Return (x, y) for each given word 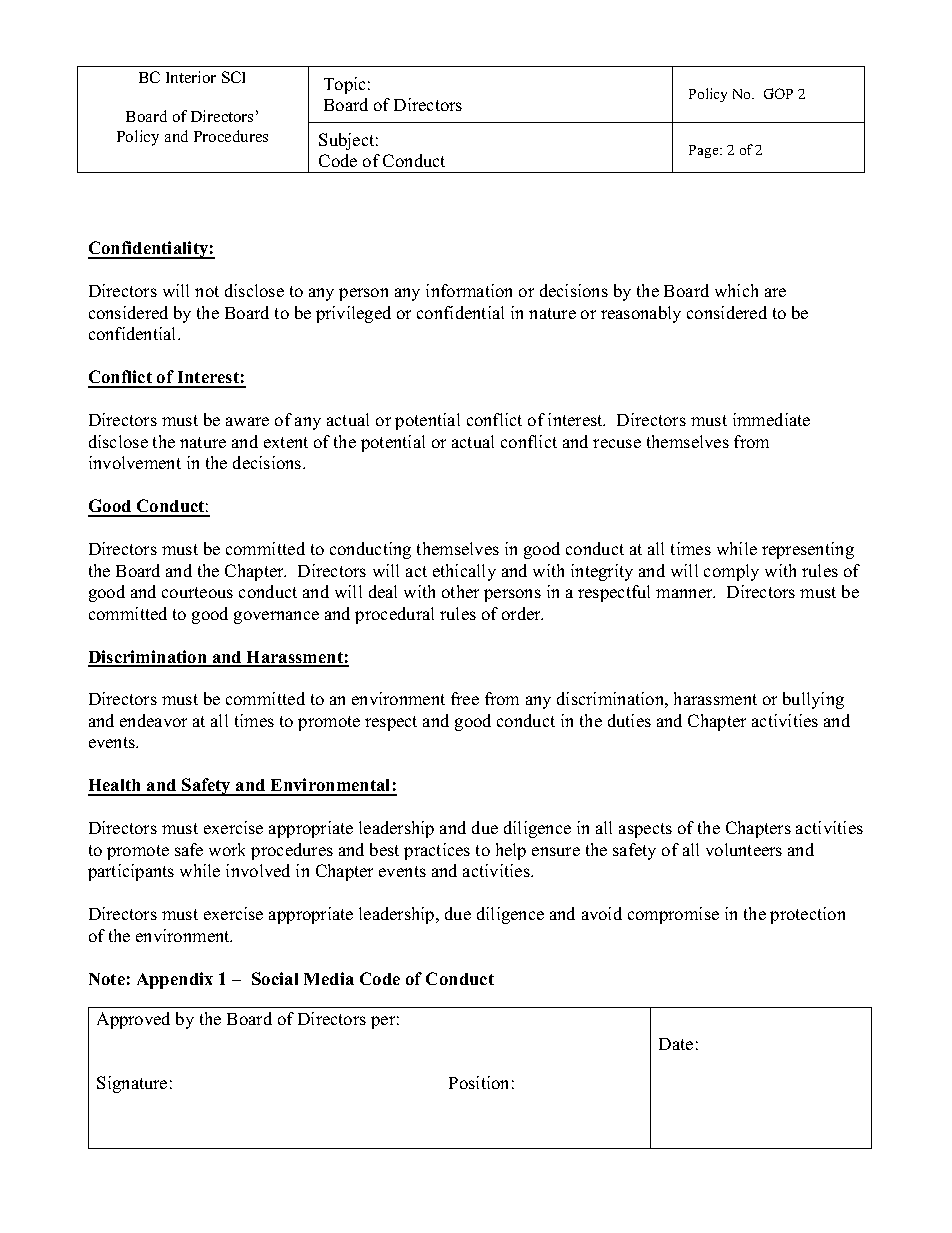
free (465, 698)
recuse (617, 443)
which (736, 290)
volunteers (744, 849)
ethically (464, 572)
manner (685, 593)
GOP (778, 93)
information (469, 290)
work (227, 849)
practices (437, 851)
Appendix (175, 980)
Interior (191, 77)
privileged (353, 314)
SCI (233, 77)
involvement (135, 462)
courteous (197, 592)
